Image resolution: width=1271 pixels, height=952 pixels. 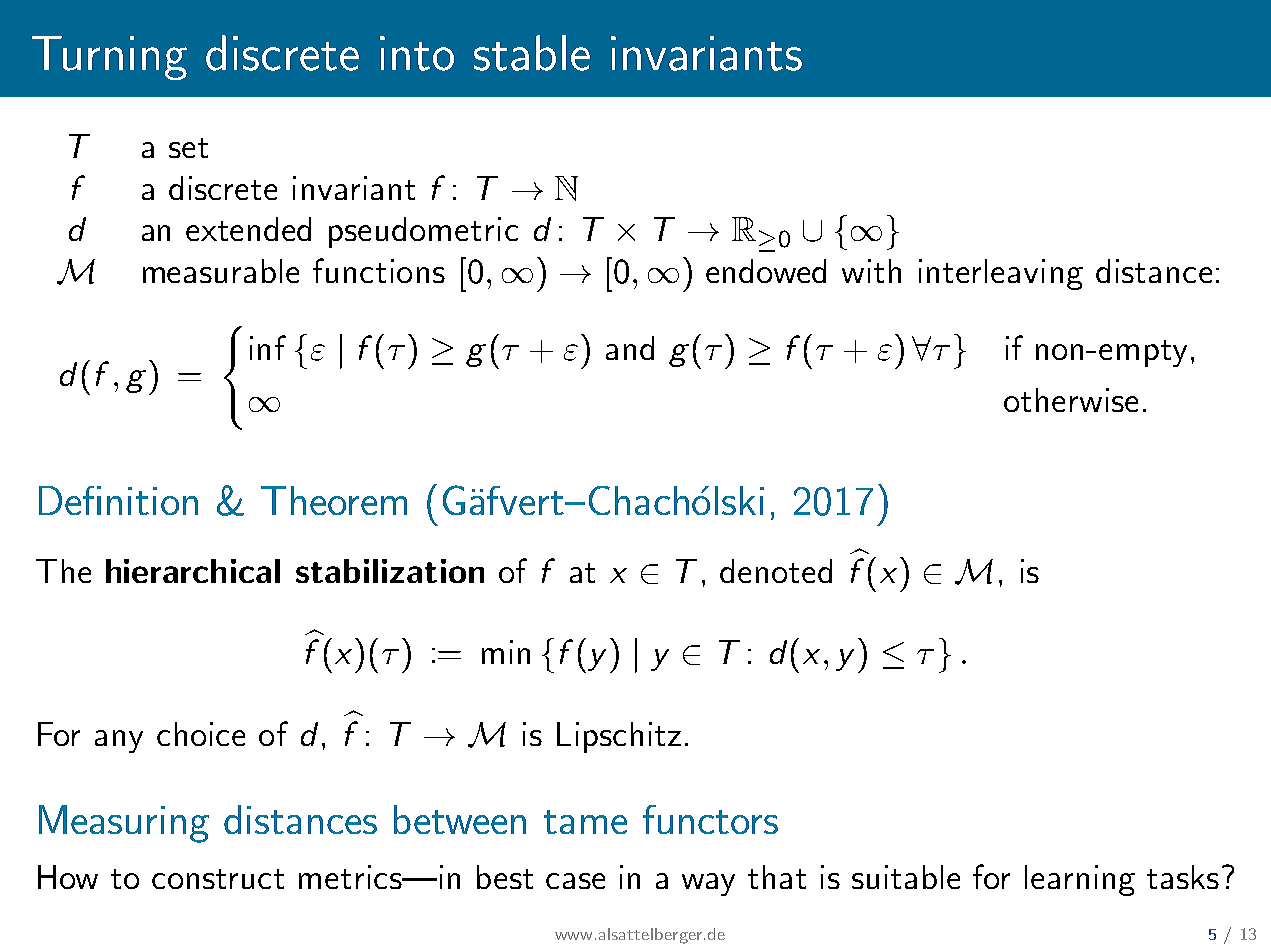 What do you see at coordinates (776, 571) in the image?
I see `denoted` at bounding box center [776, 571].
